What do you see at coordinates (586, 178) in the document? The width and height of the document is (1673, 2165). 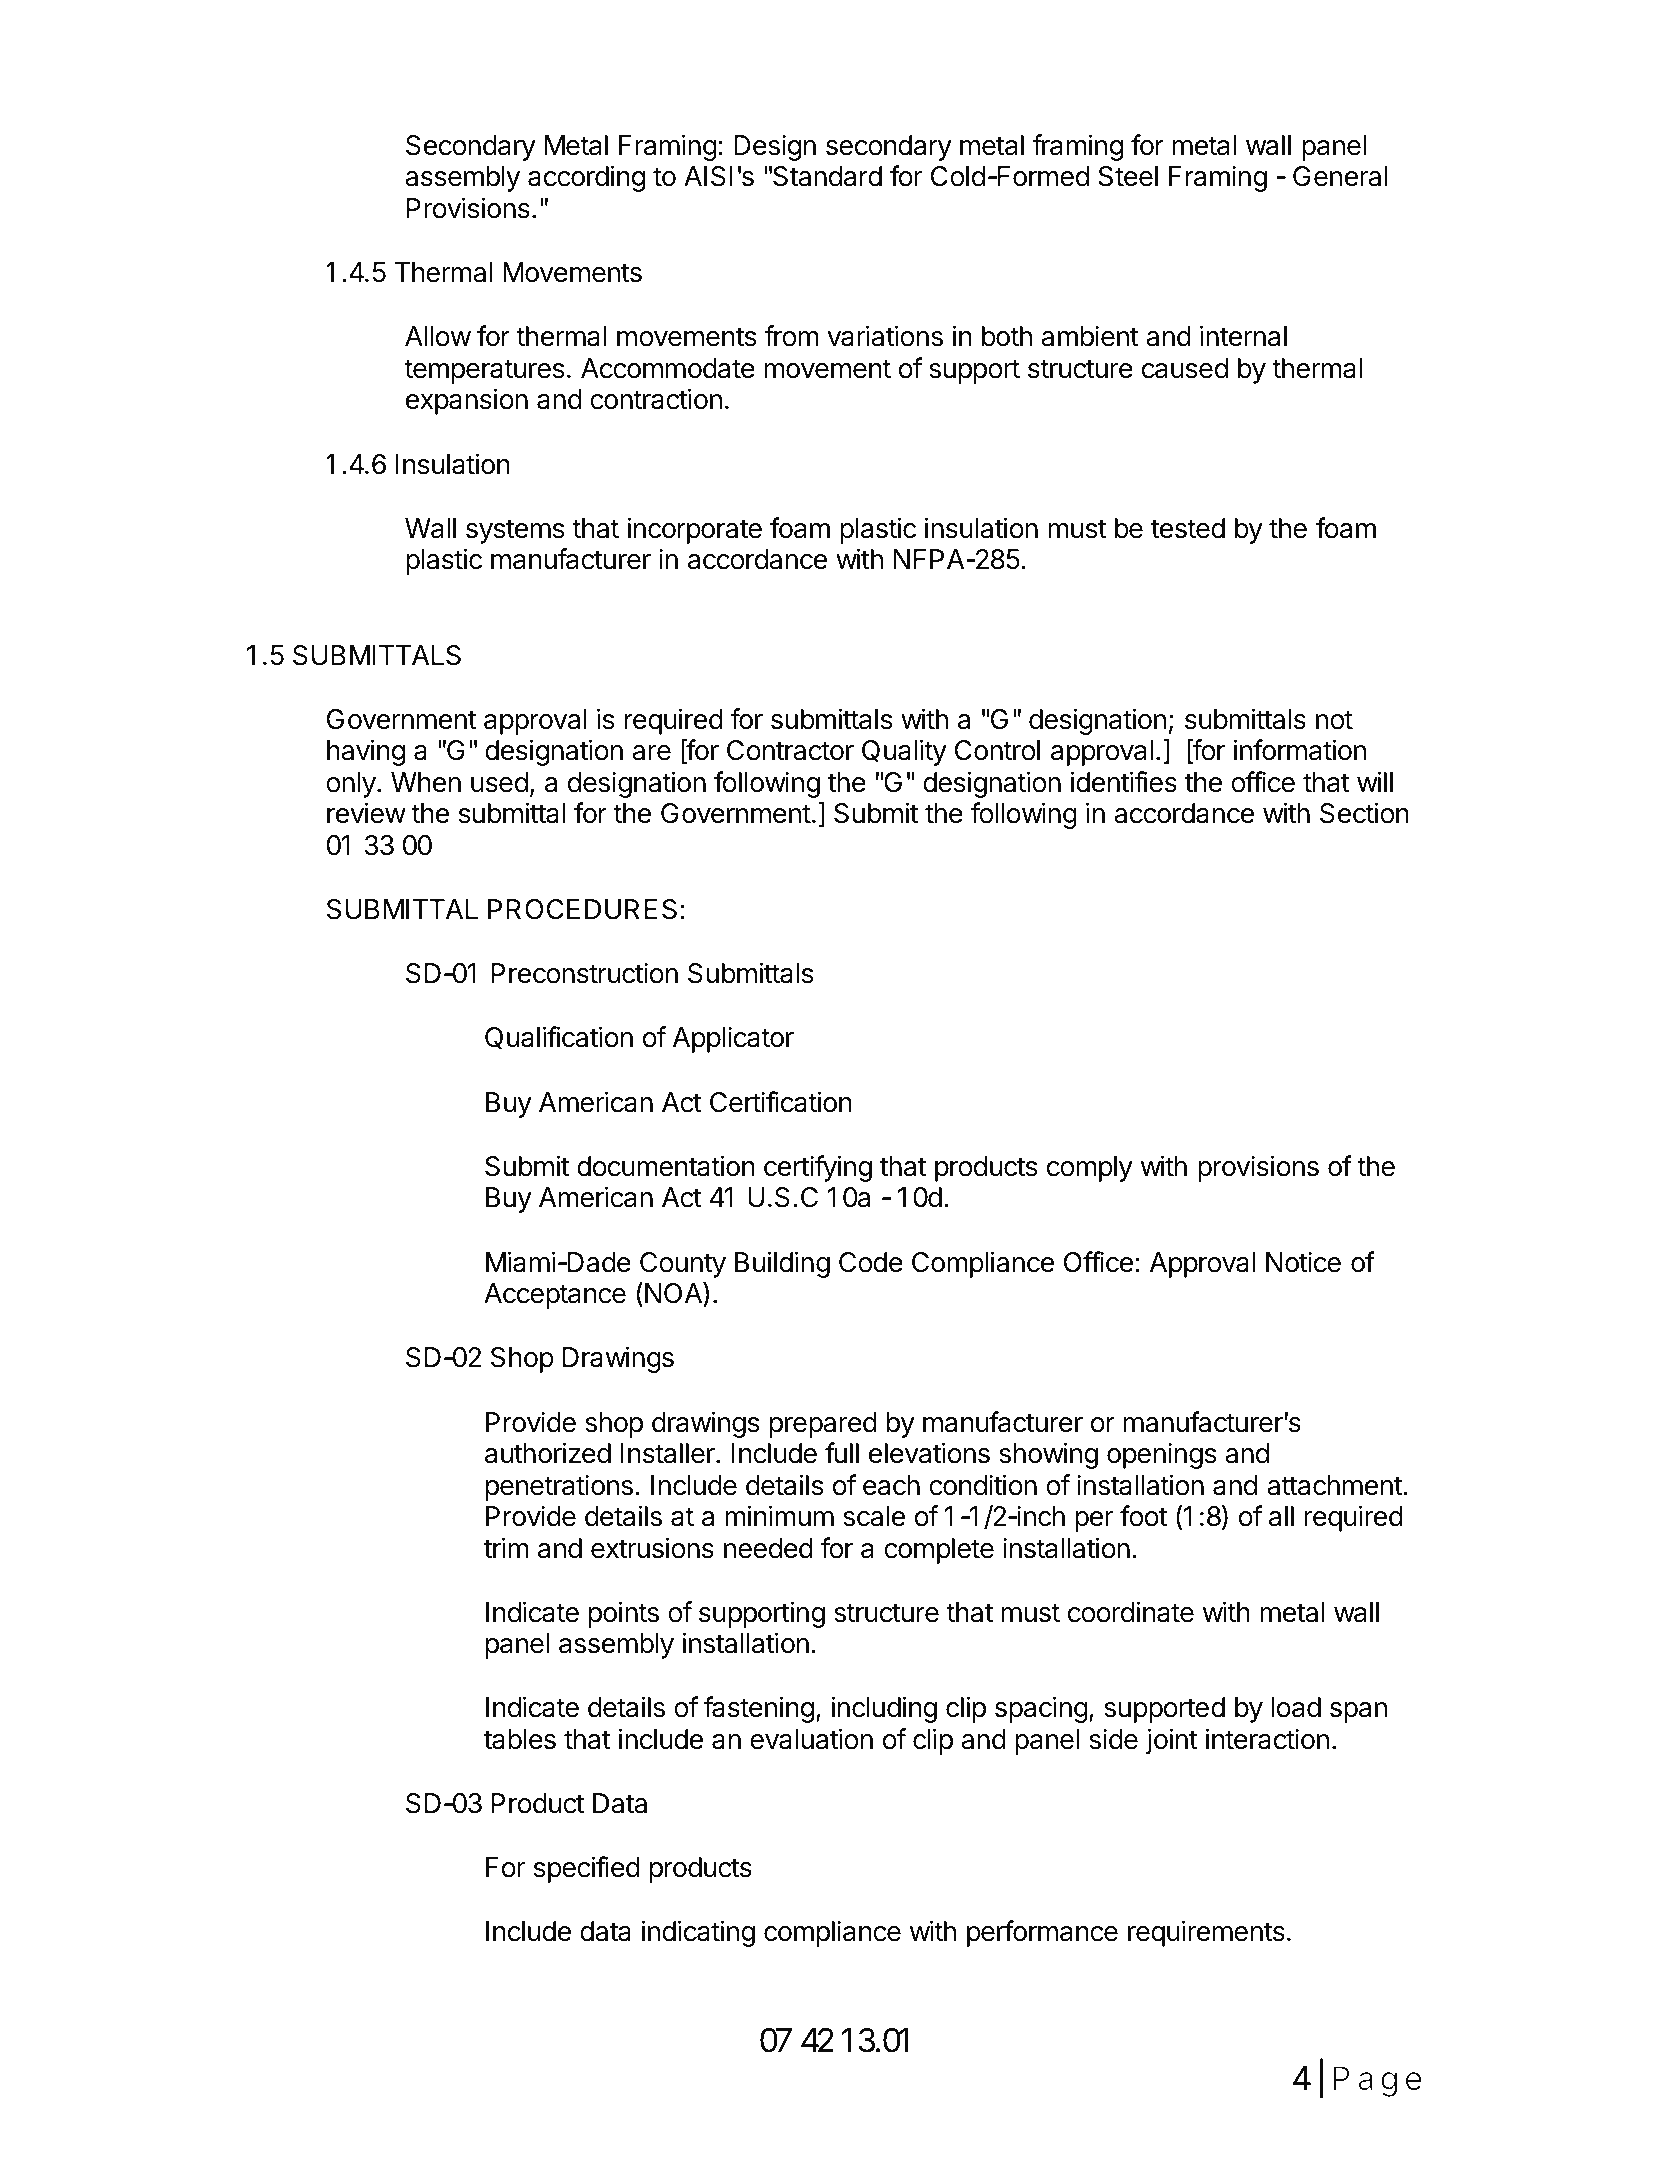 I see `according` at bounding box center [586, 178].
